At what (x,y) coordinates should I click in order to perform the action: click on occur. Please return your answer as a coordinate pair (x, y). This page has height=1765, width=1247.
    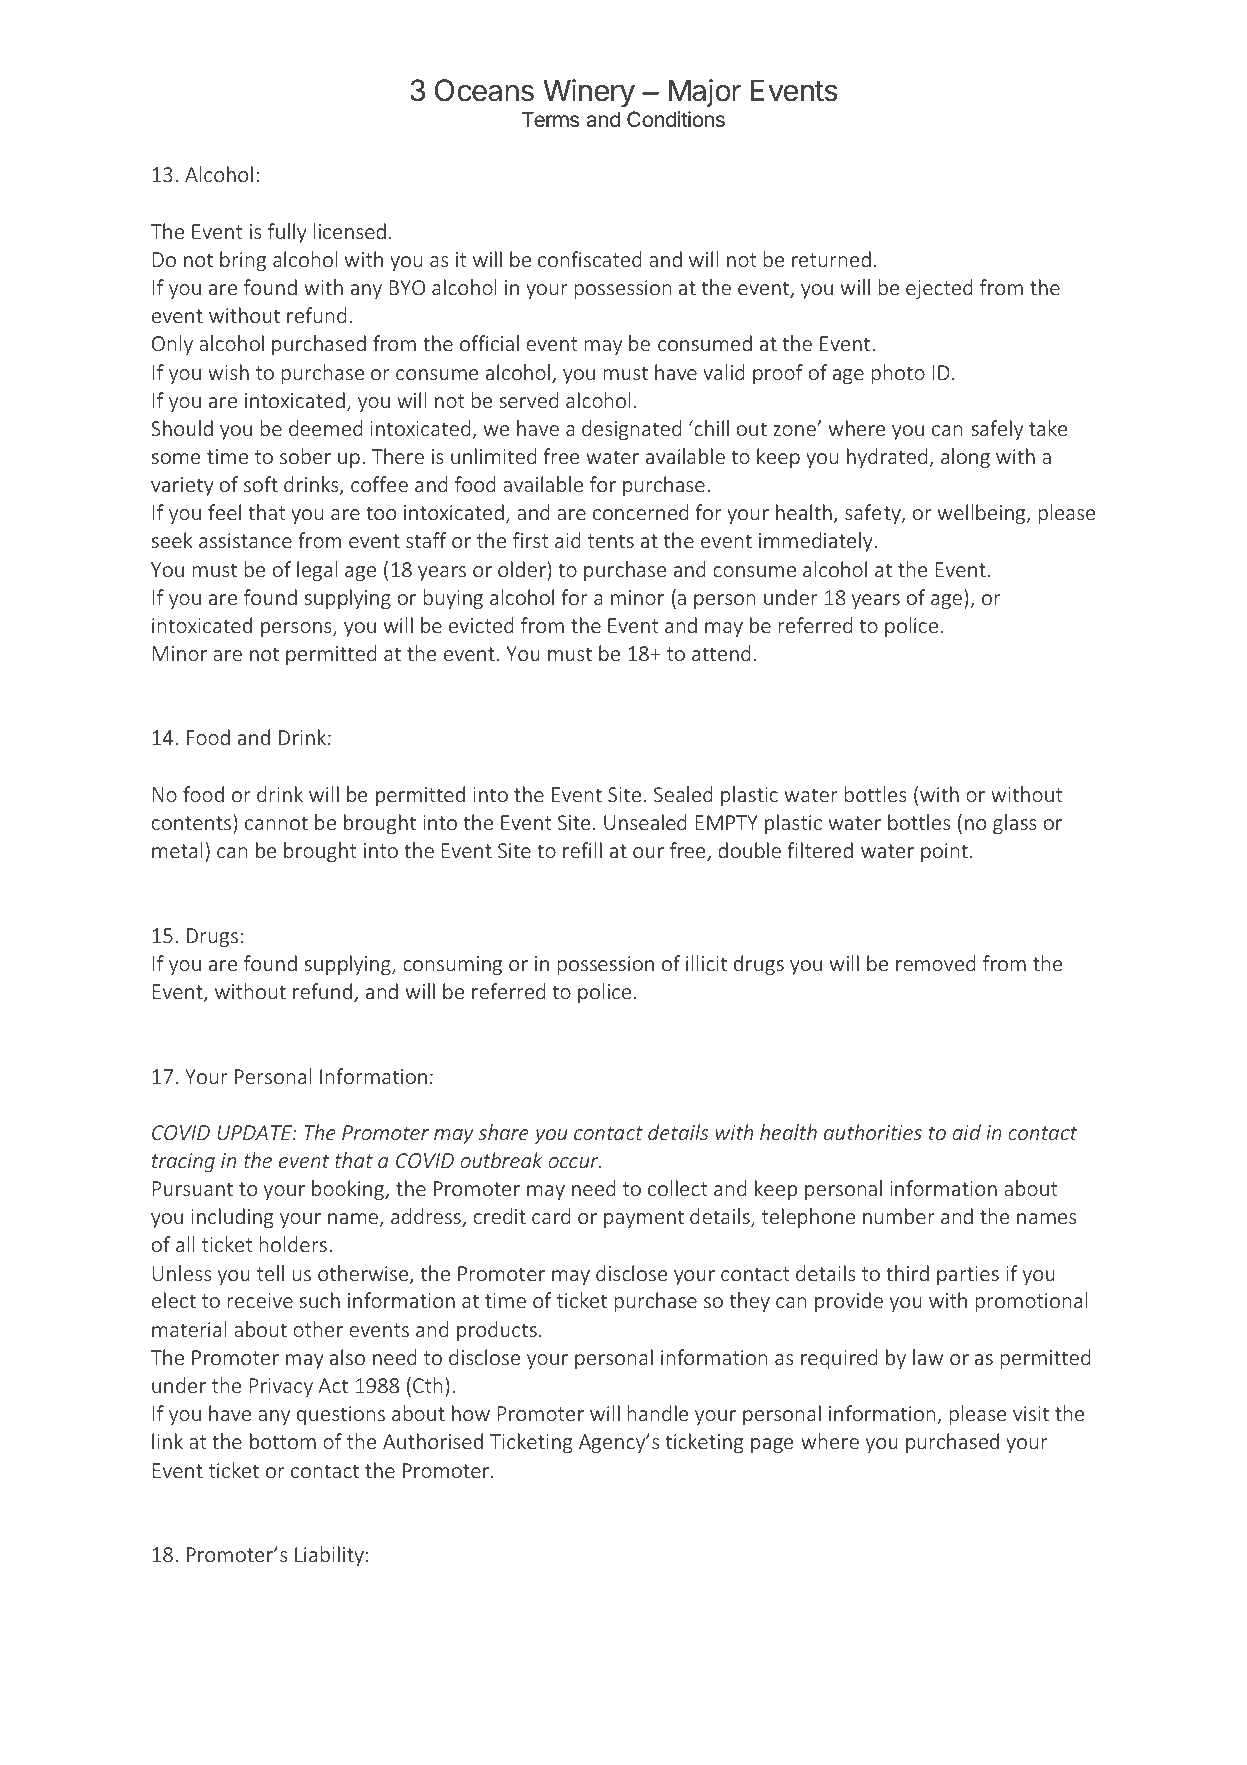
    Looking at the image, I should click on (574, 1162).
